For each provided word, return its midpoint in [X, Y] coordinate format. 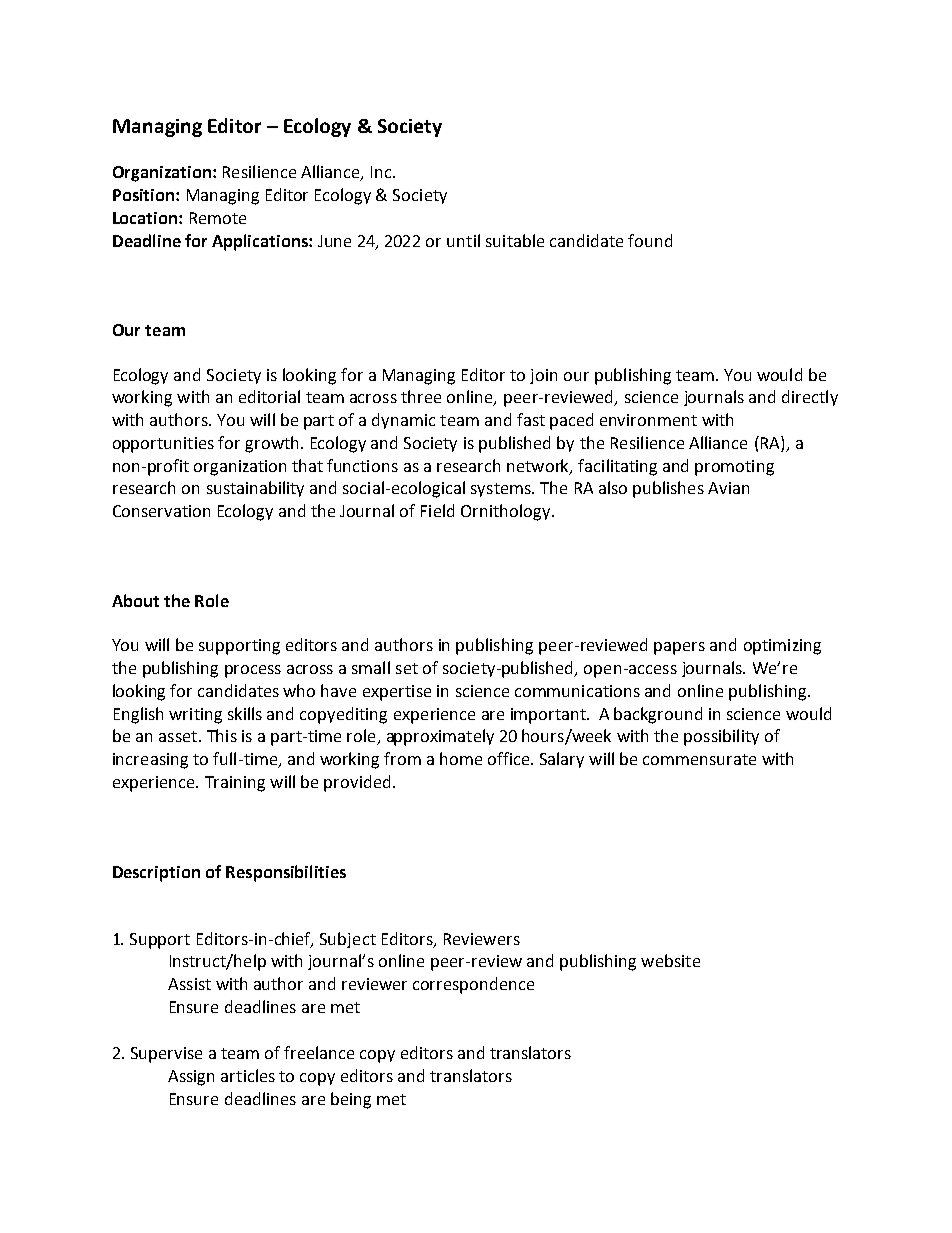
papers [679, 648]
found [650, 240]
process [253, 671]
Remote [218, 218]
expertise [397, 693]
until [463, 240]
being [351, 1100]
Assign [191, 1078]
